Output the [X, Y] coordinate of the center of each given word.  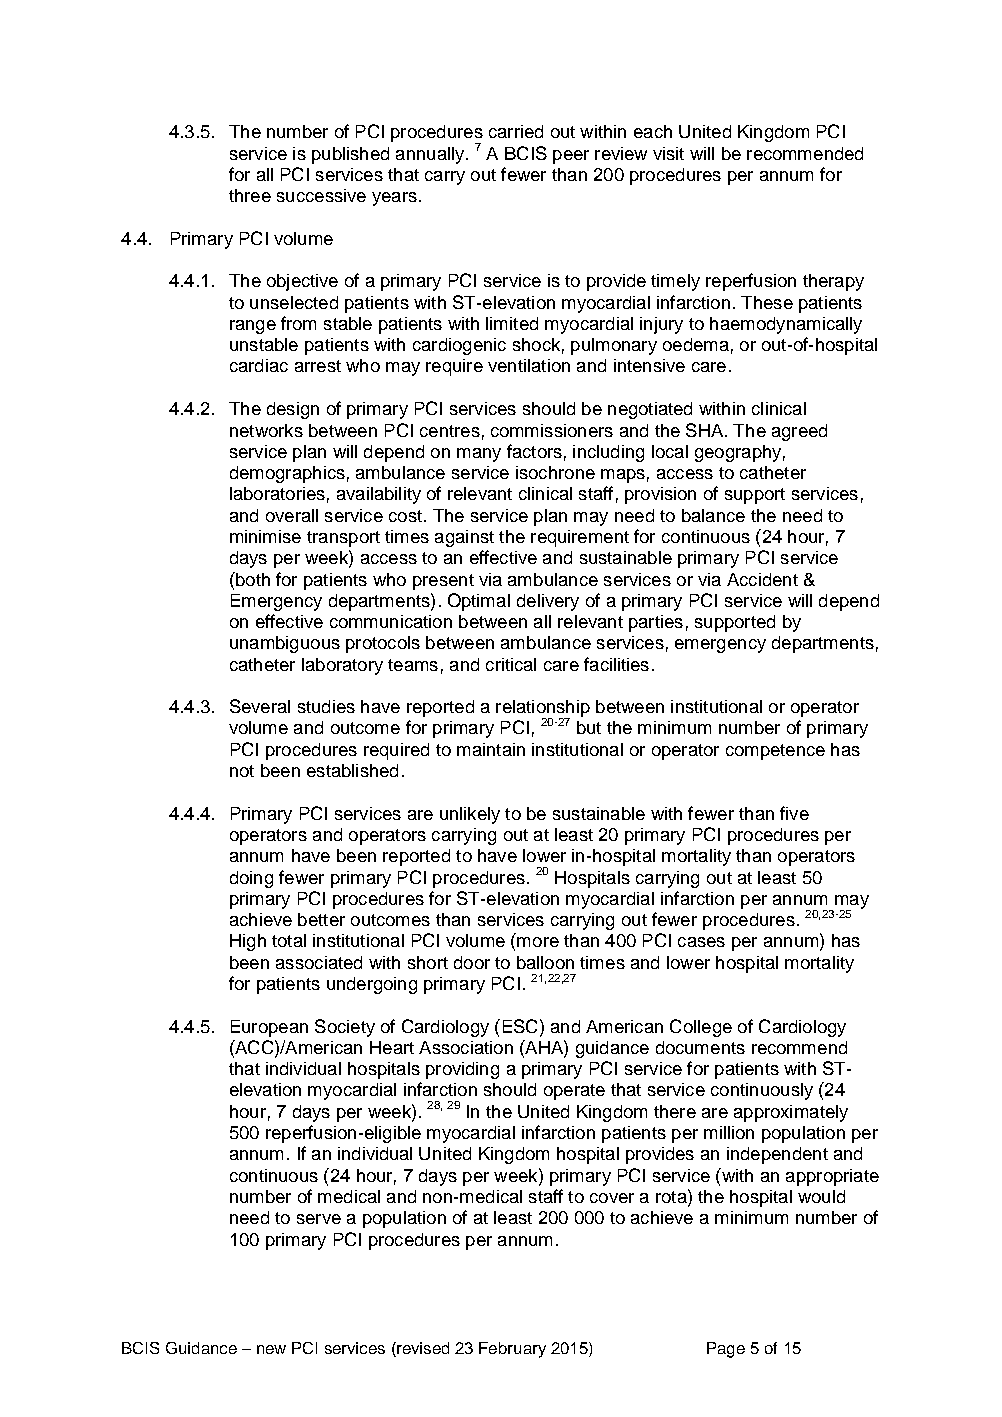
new [271, 1349]
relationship [543, 710]
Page [726, 1350]
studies [326, 706]
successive [321, 195]
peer [571, 157]
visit [668, 153]
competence [775, 752]
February [512, 1350]
